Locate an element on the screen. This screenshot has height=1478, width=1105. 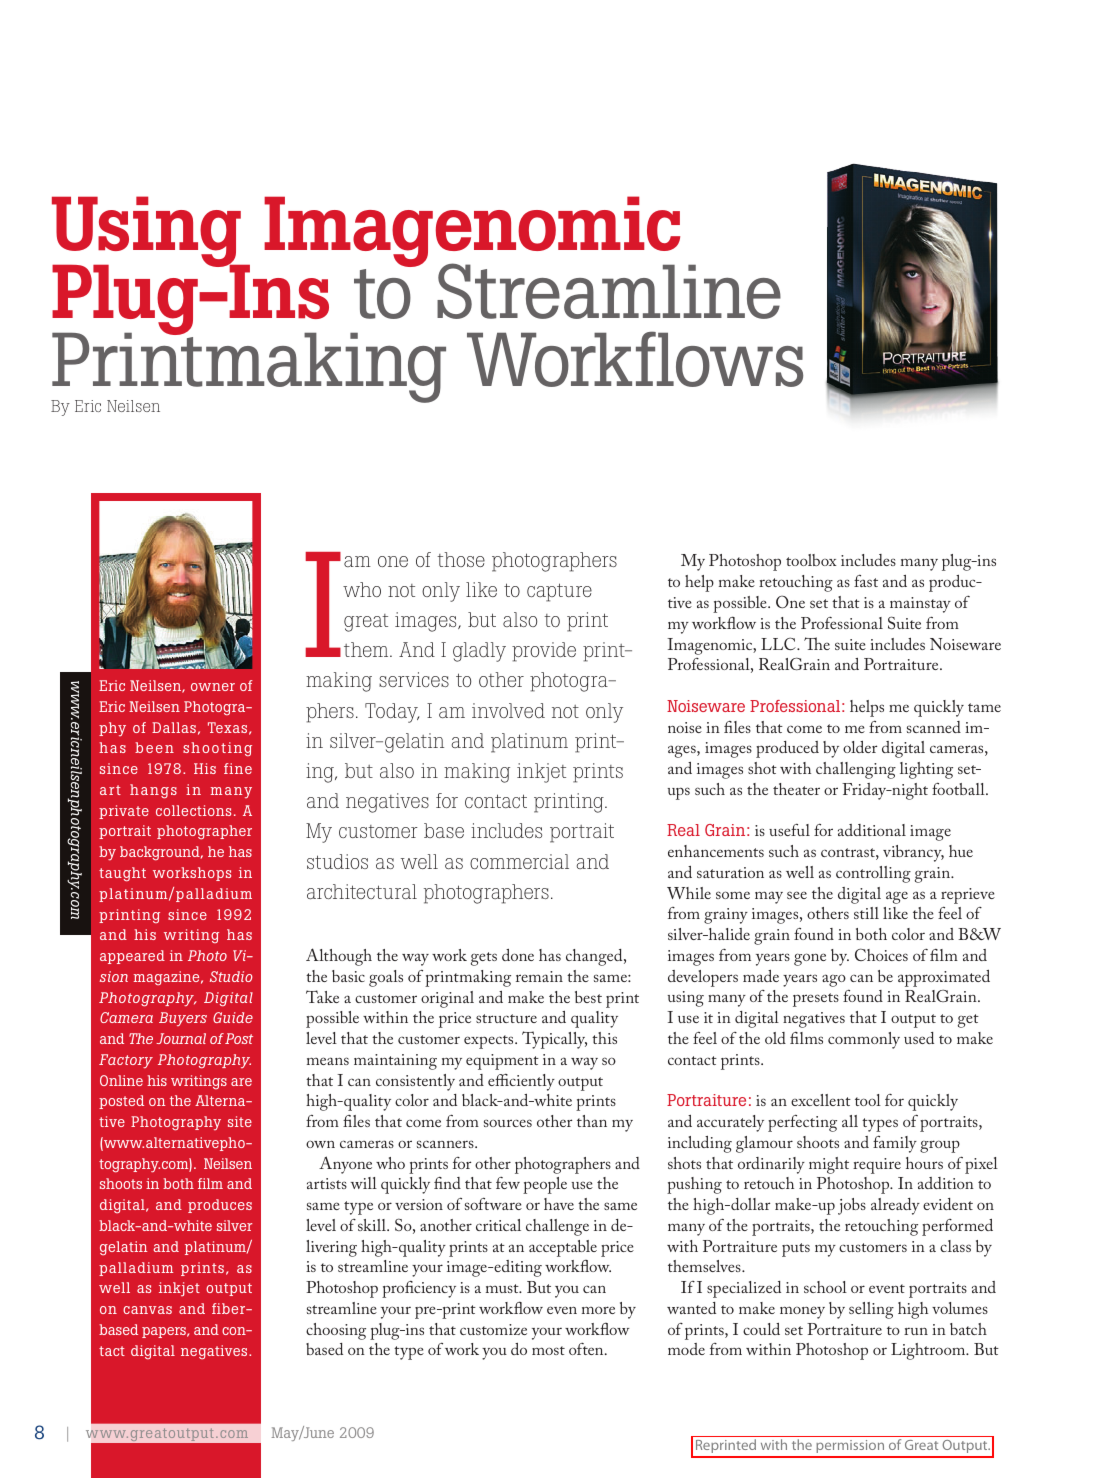
fast is located at coordinates (866, 581).
